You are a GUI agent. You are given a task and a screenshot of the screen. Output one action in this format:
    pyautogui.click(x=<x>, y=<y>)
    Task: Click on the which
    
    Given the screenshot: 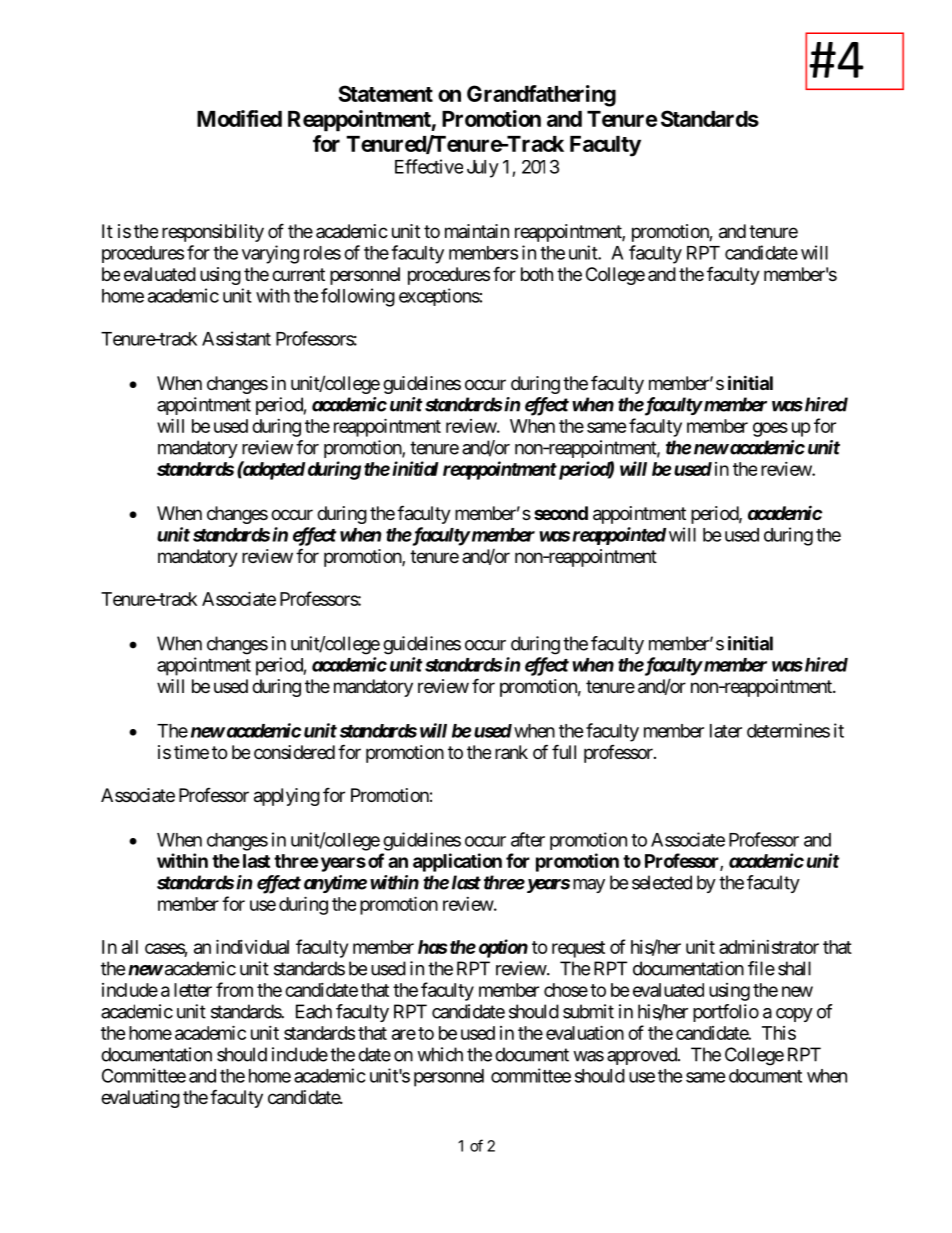 What is the action you would take?
    pyautogui.click(x=440, y=1054)
